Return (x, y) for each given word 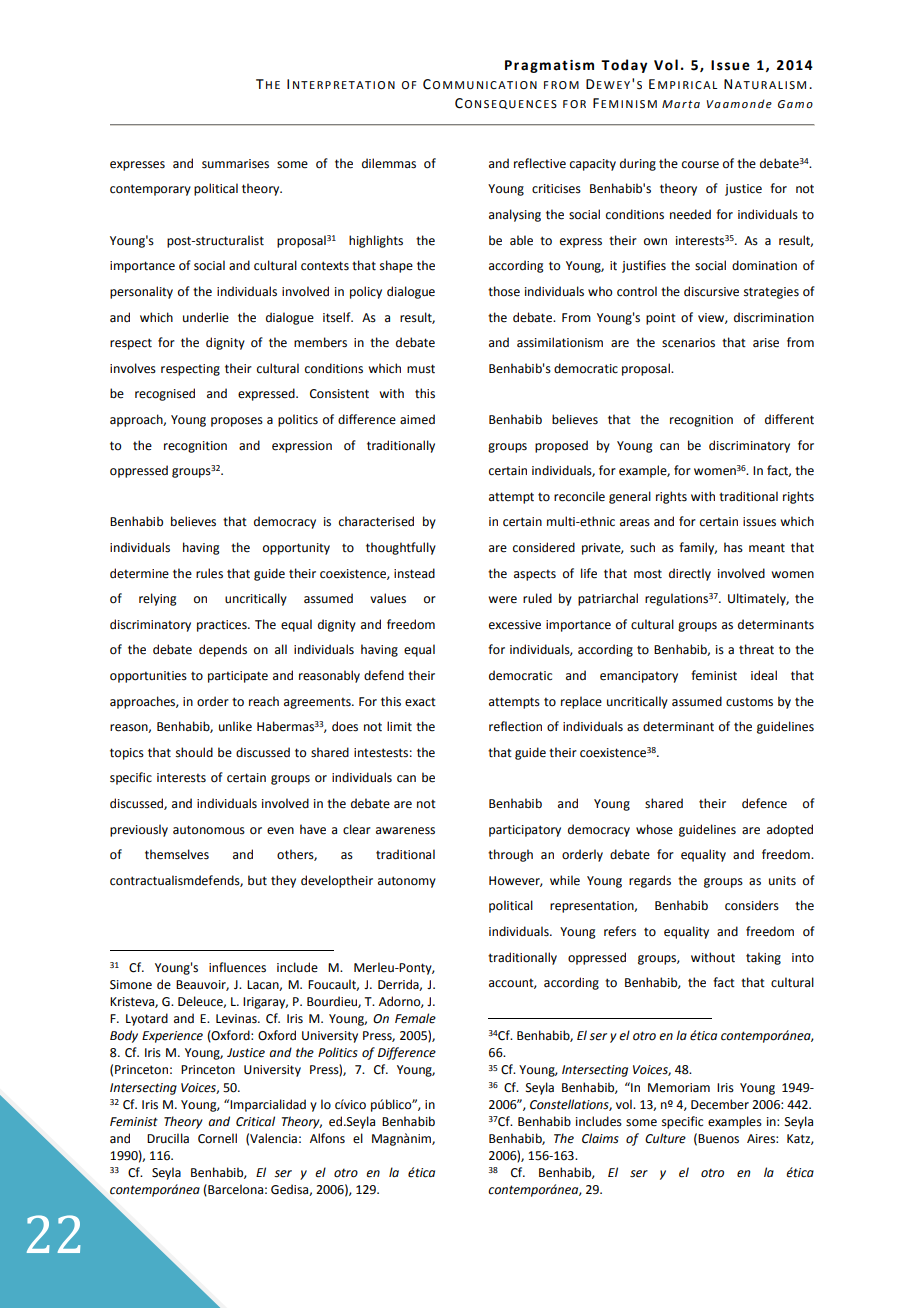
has (733, 547)
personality (141, 292)
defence (764, 803)
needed (690, 214)
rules (209, 573)
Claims (600, 1138)
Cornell (217, 1138)
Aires (762, 1139)
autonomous (209, 830)
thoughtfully (401, 548)
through (510, 855)
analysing (515, 215)
